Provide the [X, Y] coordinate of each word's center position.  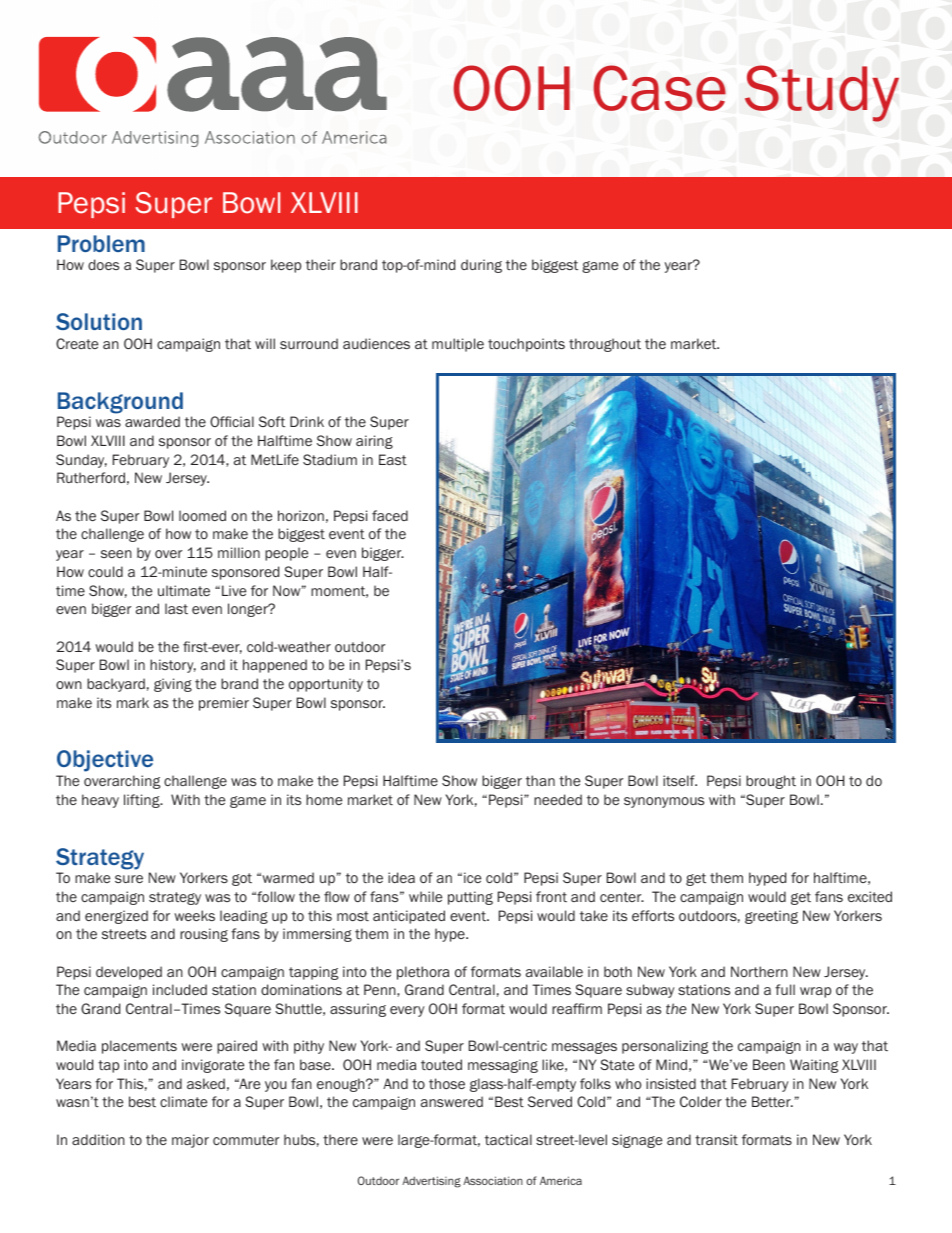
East [393, 459]
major [190, 1141]
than [540, 780]
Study [822, 93]
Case [659, 88]
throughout [605, 345]
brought [771, 782]
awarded [152, 421]
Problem [101, 243]
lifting [143, 801]
